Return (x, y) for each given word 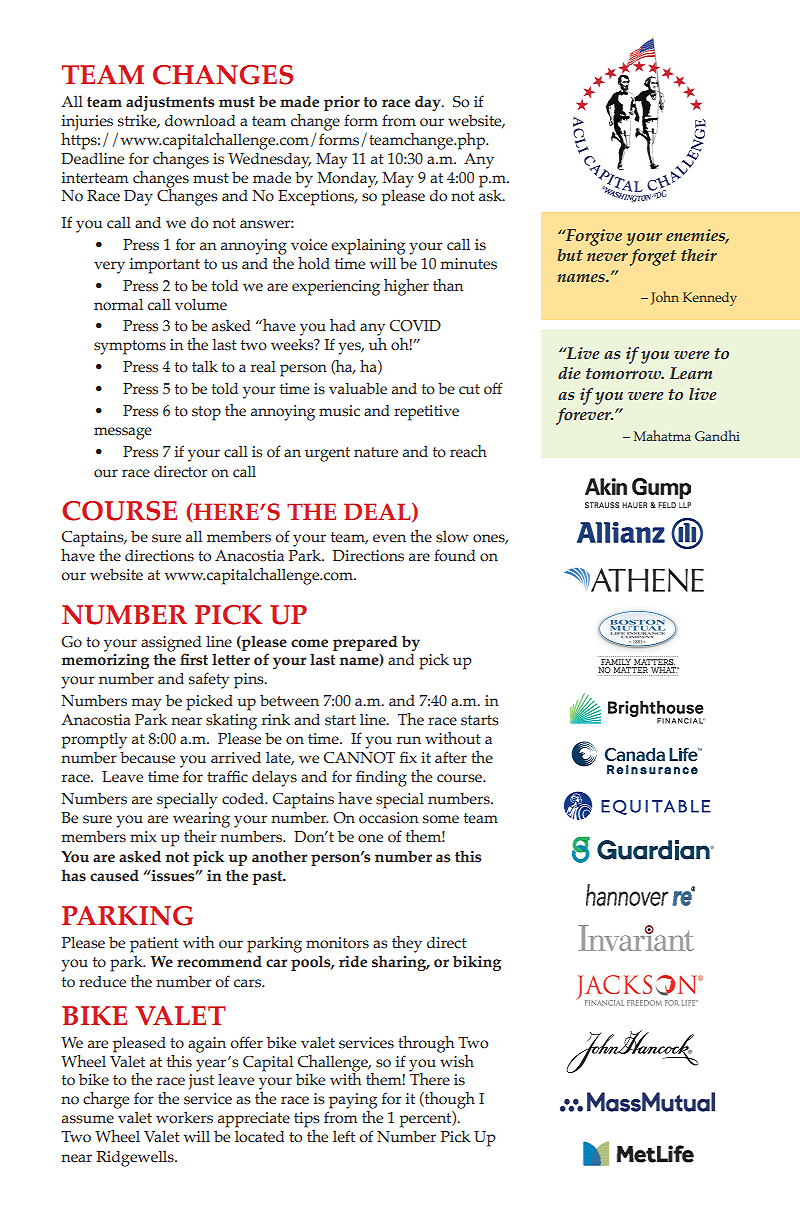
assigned (171, 644)
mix (143, 836)
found (454, 555)
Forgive (592, 237)
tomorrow (625, 374)
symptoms (130, 347)
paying (353, 1101)
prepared (365, 643)
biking (477, 963)
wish (456, 1060)
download (200, 120)
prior (342, 103)
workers (184, 1117)
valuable (358, 388)
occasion (389, 818)
